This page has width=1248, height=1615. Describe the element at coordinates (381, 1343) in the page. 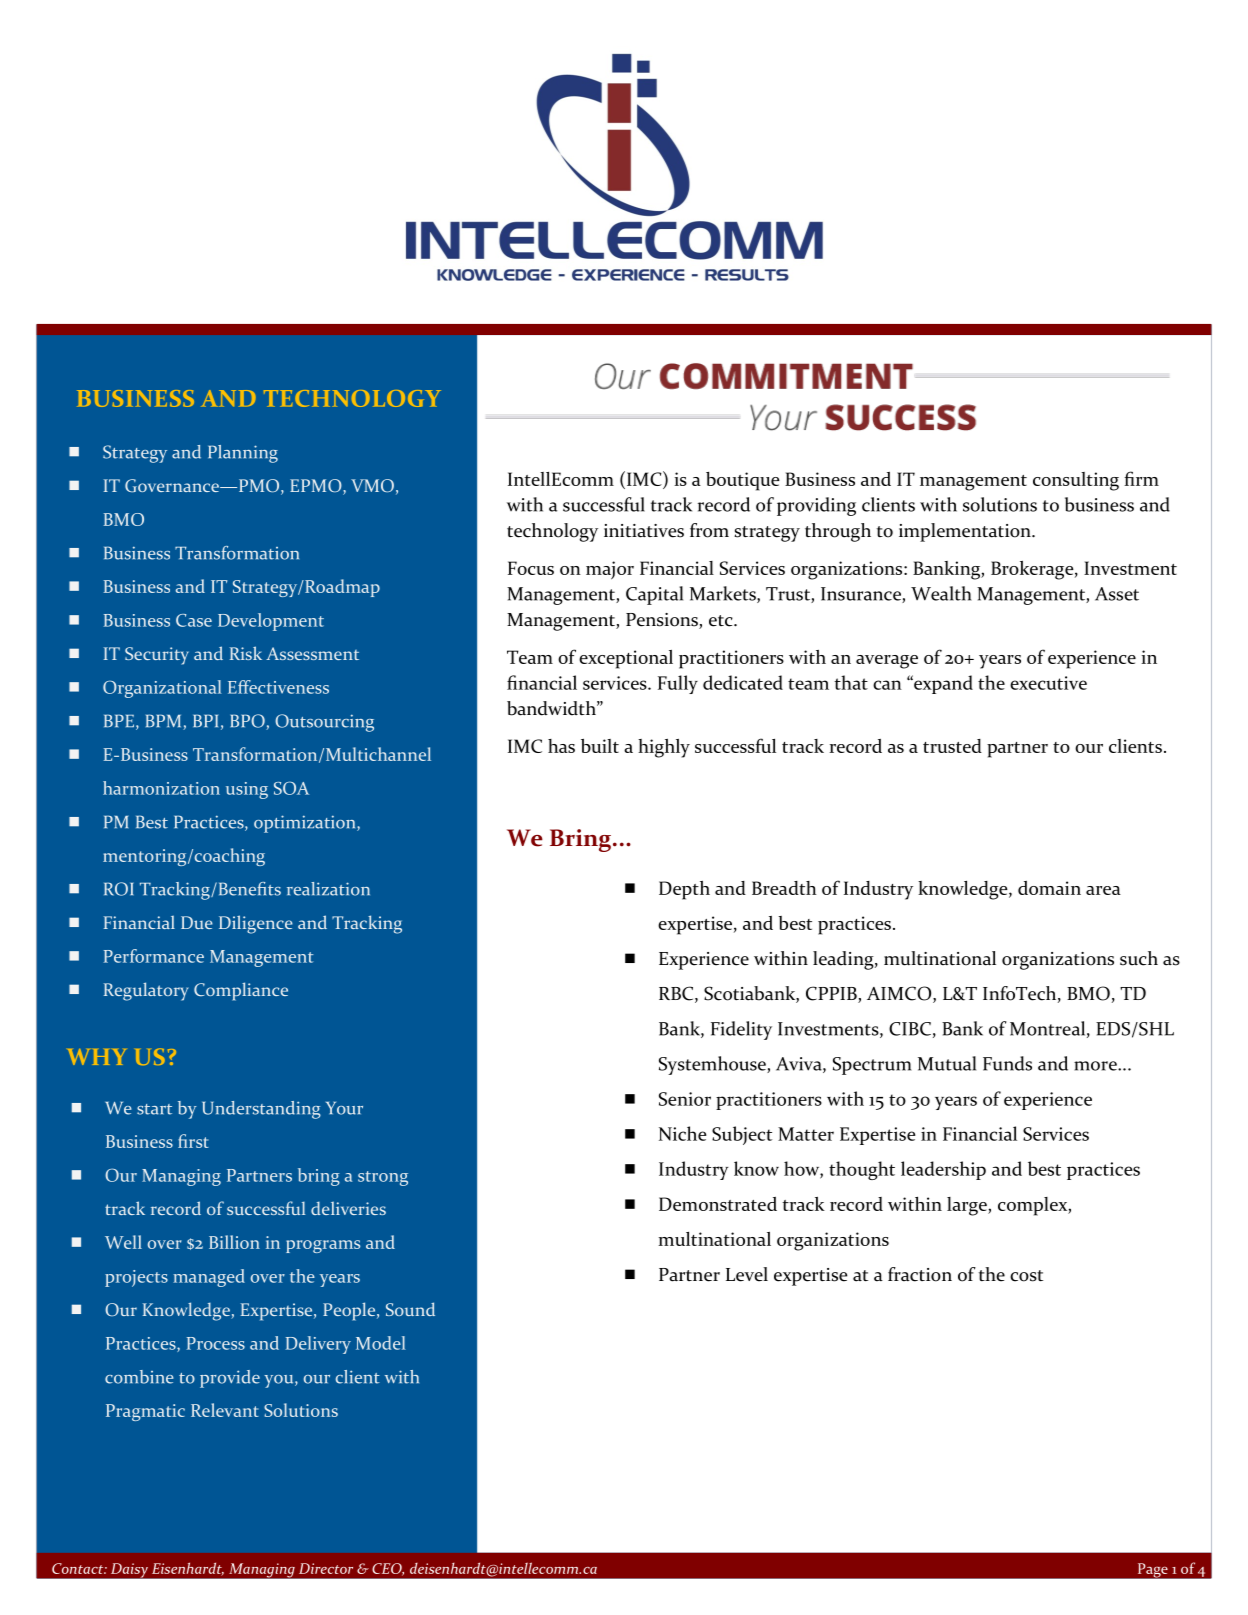

I see `Model` at that location.
